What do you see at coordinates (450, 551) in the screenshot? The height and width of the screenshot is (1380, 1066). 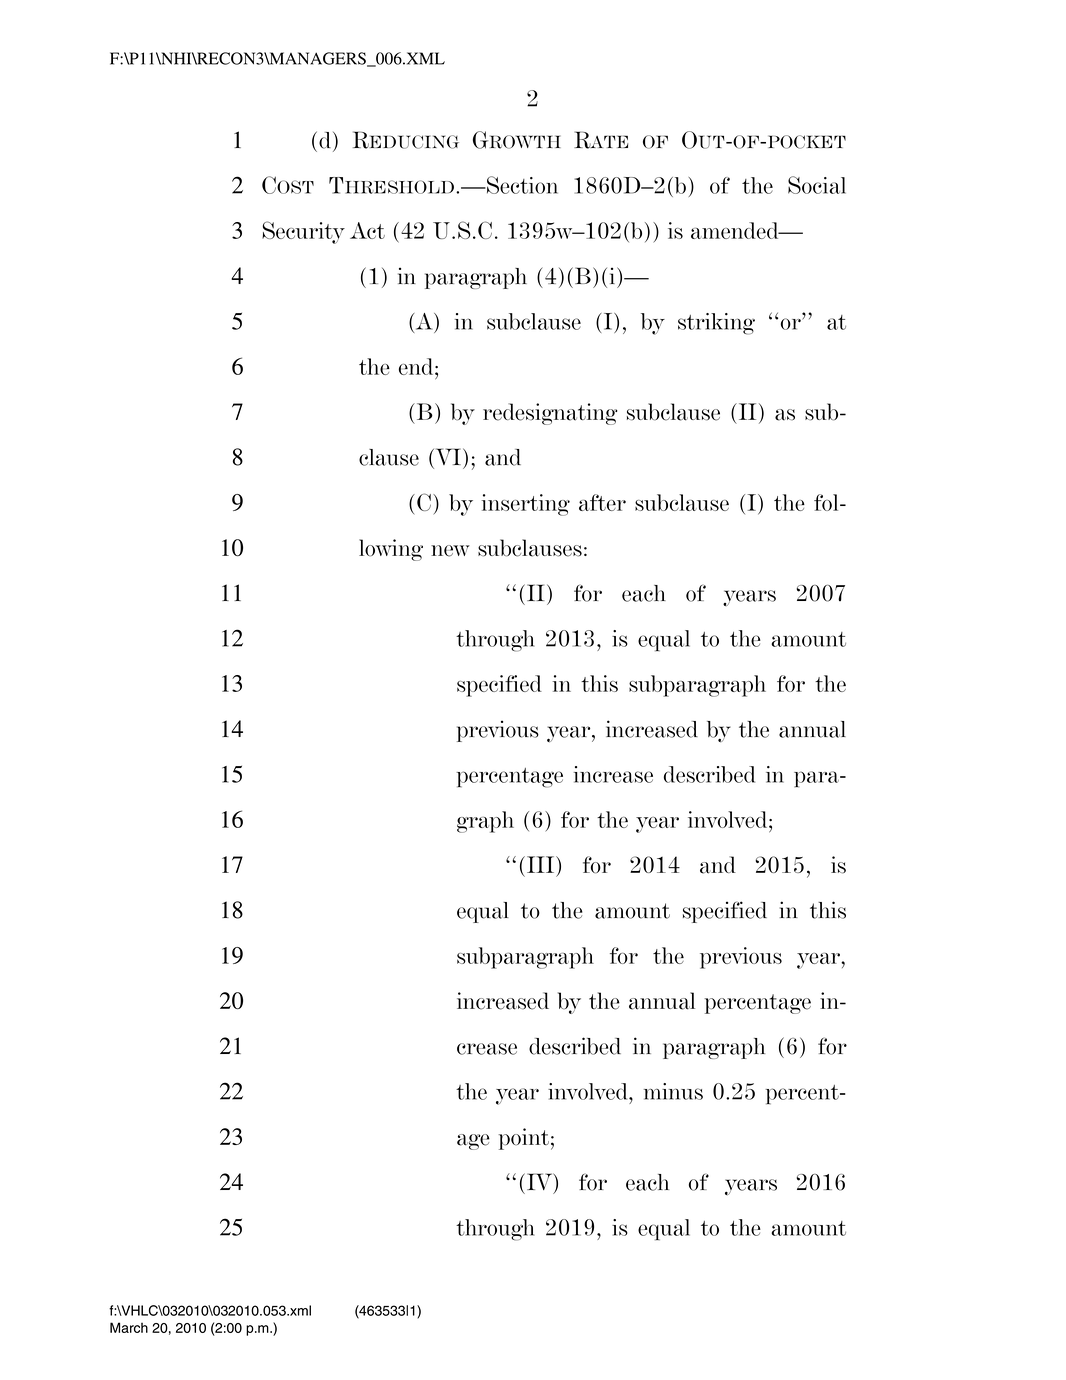 I see `new` at bounding box center [450, 551].
